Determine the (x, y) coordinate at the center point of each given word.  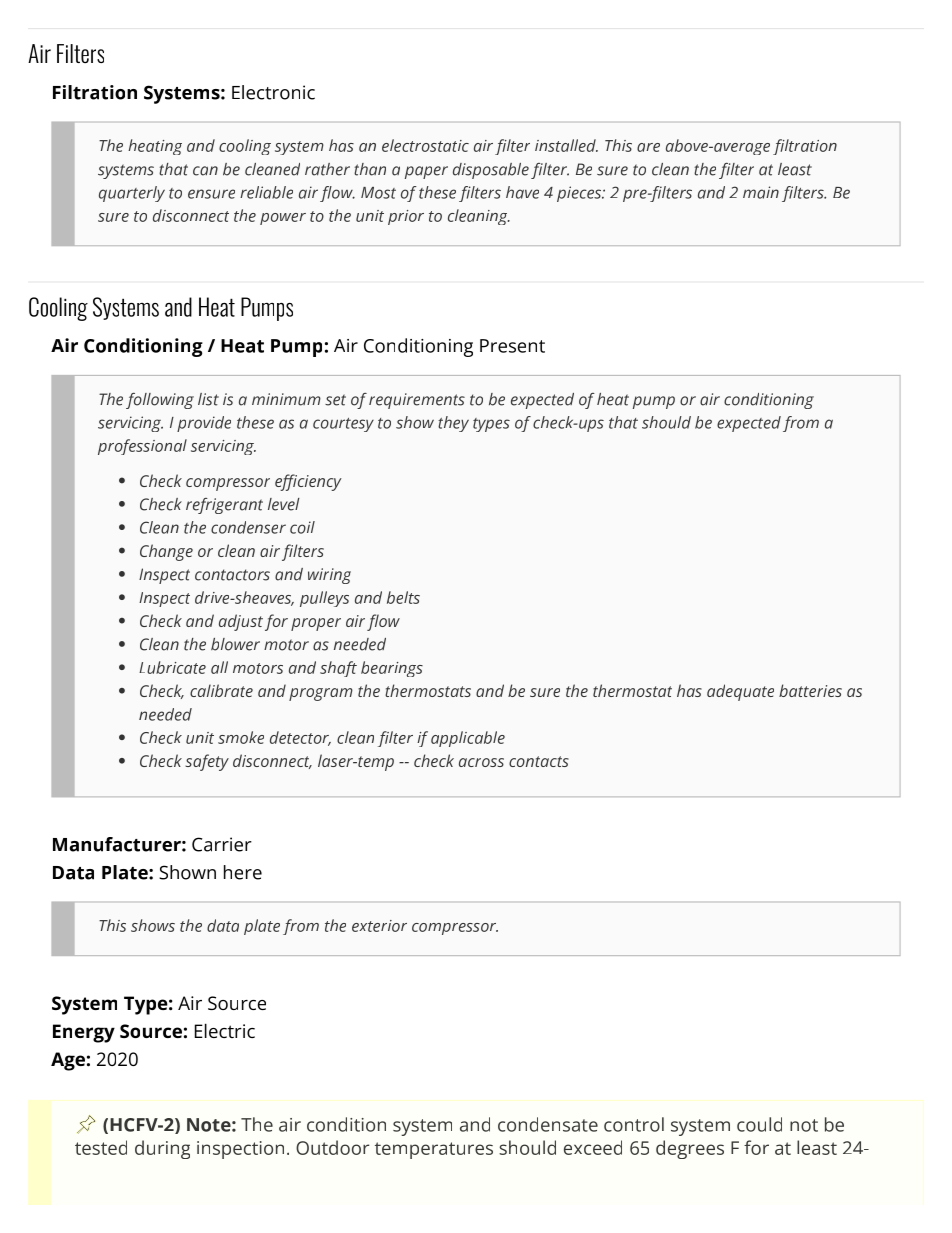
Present (512, 346)
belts (403, 597)
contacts (539, 761)
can (205, 171)
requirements (417, 401)
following (160, 401)
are (648, 147)
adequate (740, 692)
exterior (379, 926)
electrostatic (425, 145)
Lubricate (172, 667)
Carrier (222, 844)
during (162, 1149)
